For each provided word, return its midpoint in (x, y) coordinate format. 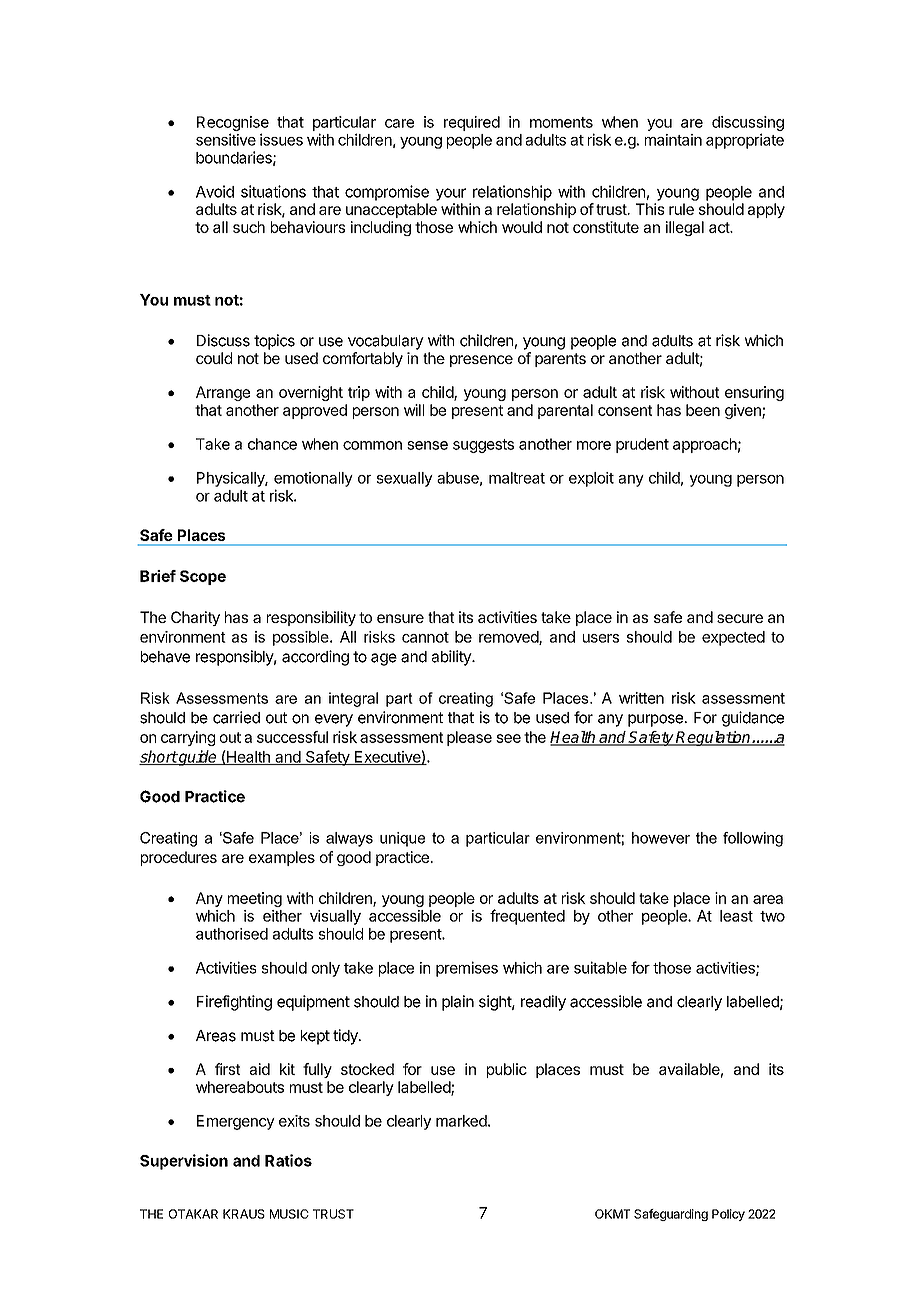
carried (236, 717)
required (472, 123)
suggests (483, 446)
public (507, 1070)
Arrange (223, 393)
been (703, 410)
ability (452, 658)
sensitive (226, 139)
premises (467, 969)
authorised (232, 934)
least (736, 916)
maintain (673, 140)
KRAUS (244, 1214)
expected (733, 638)
